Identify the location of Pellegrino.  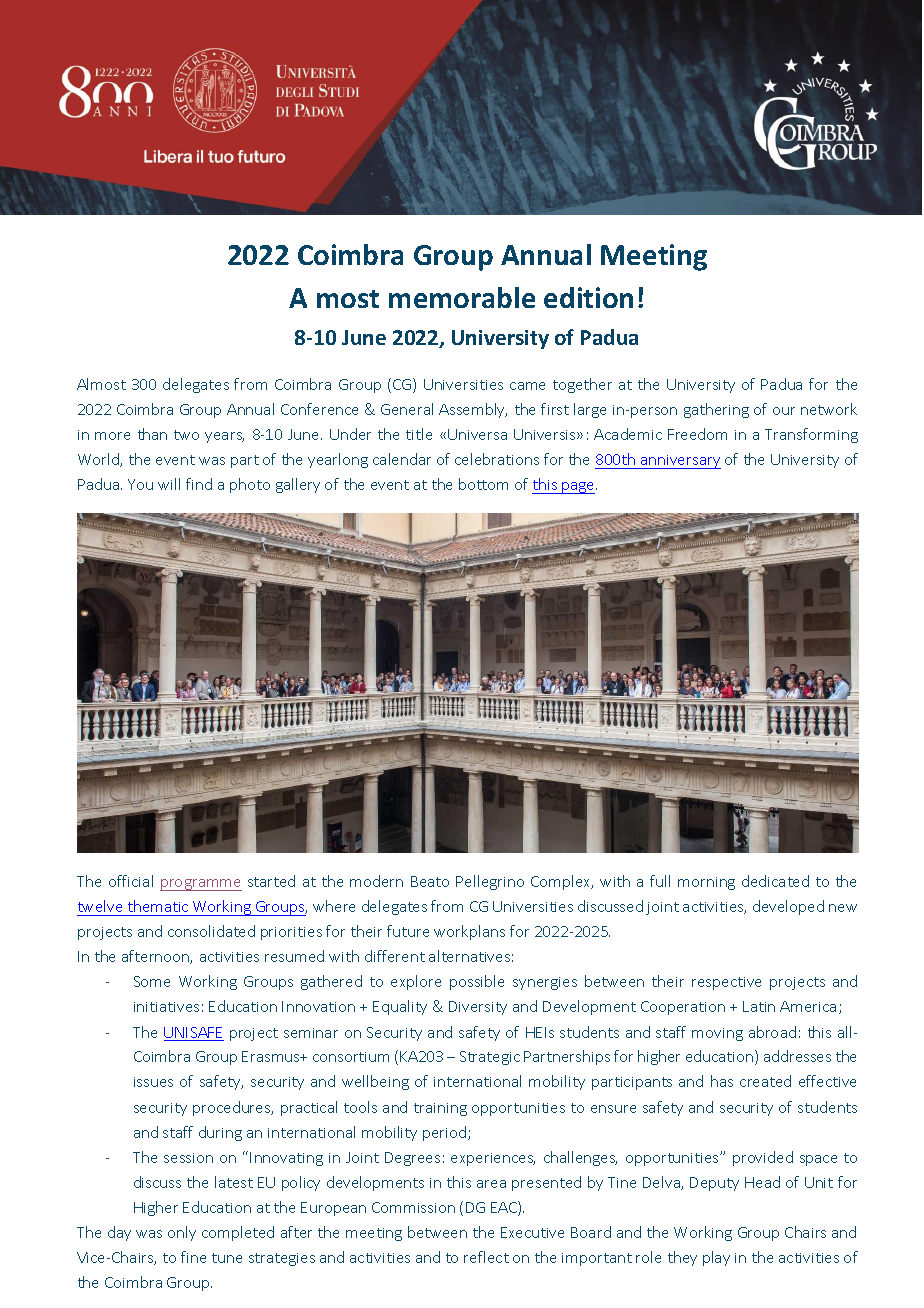
(490, 882).
